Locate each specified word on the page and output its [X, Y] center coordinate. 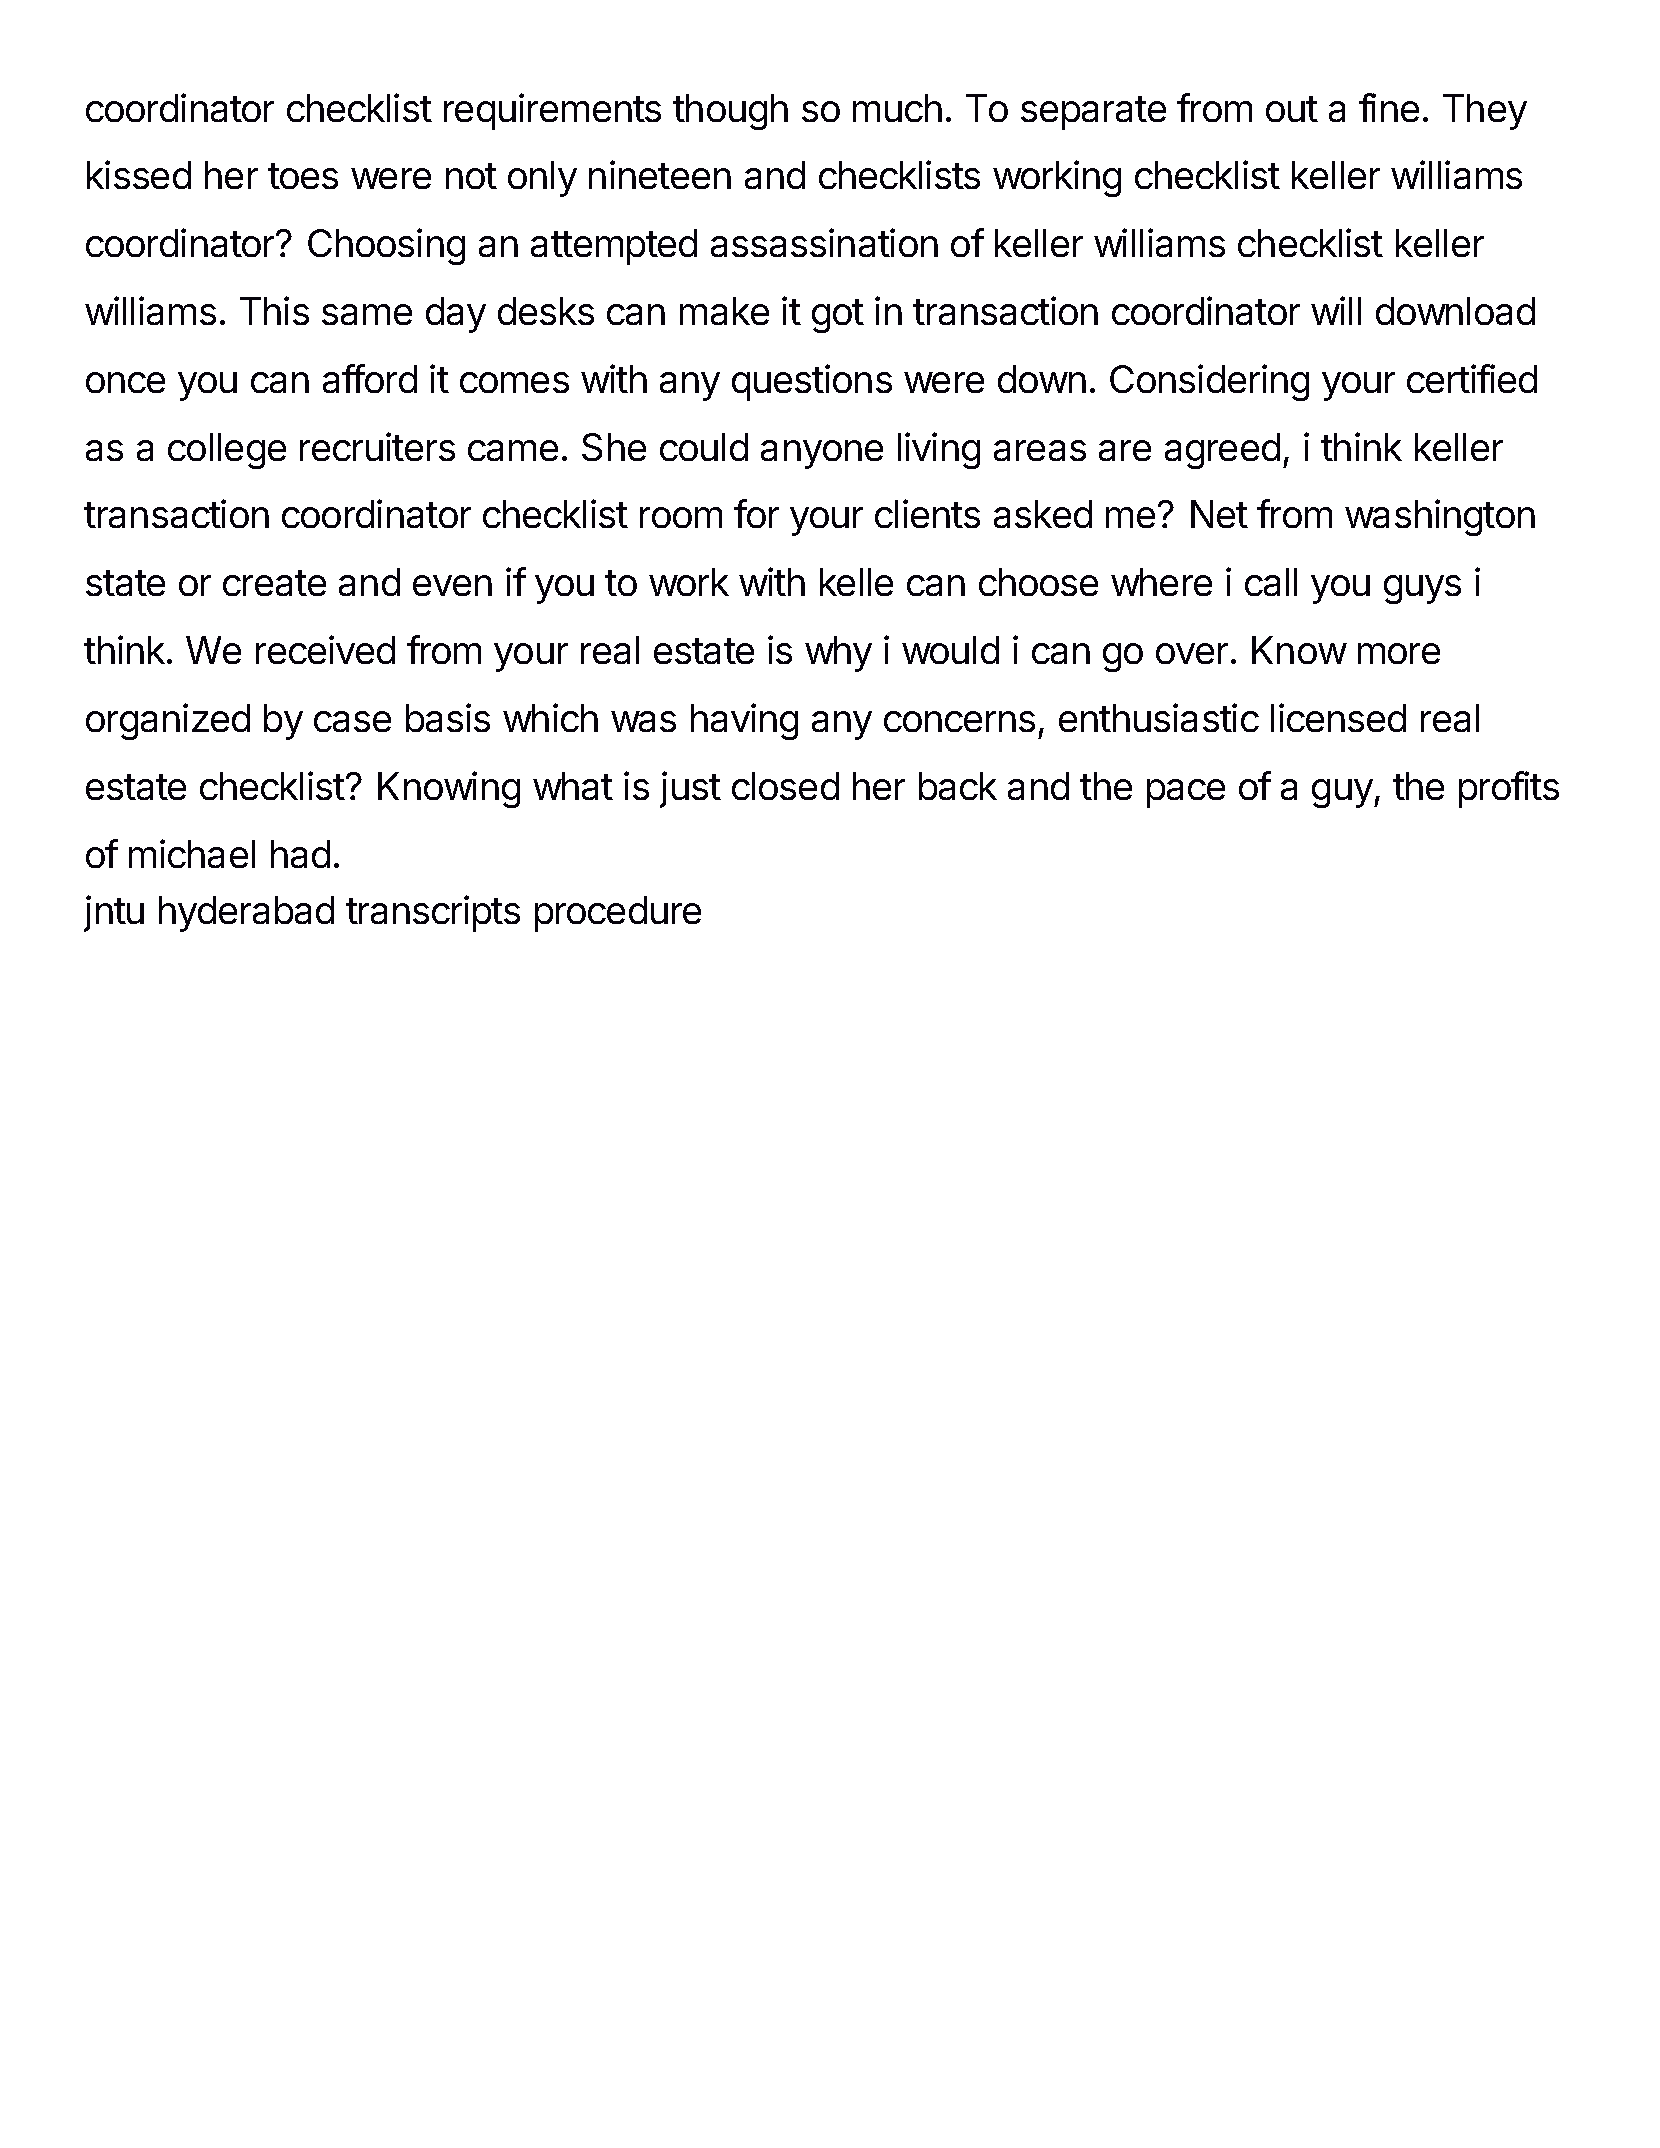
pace [1186, 793]
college [227, 451]
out [1292, 109]
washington [1440, 517]
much [897, 108]
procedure [618, 914]
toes [303, 176]
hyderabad [246, 914]
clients [927, 513]
